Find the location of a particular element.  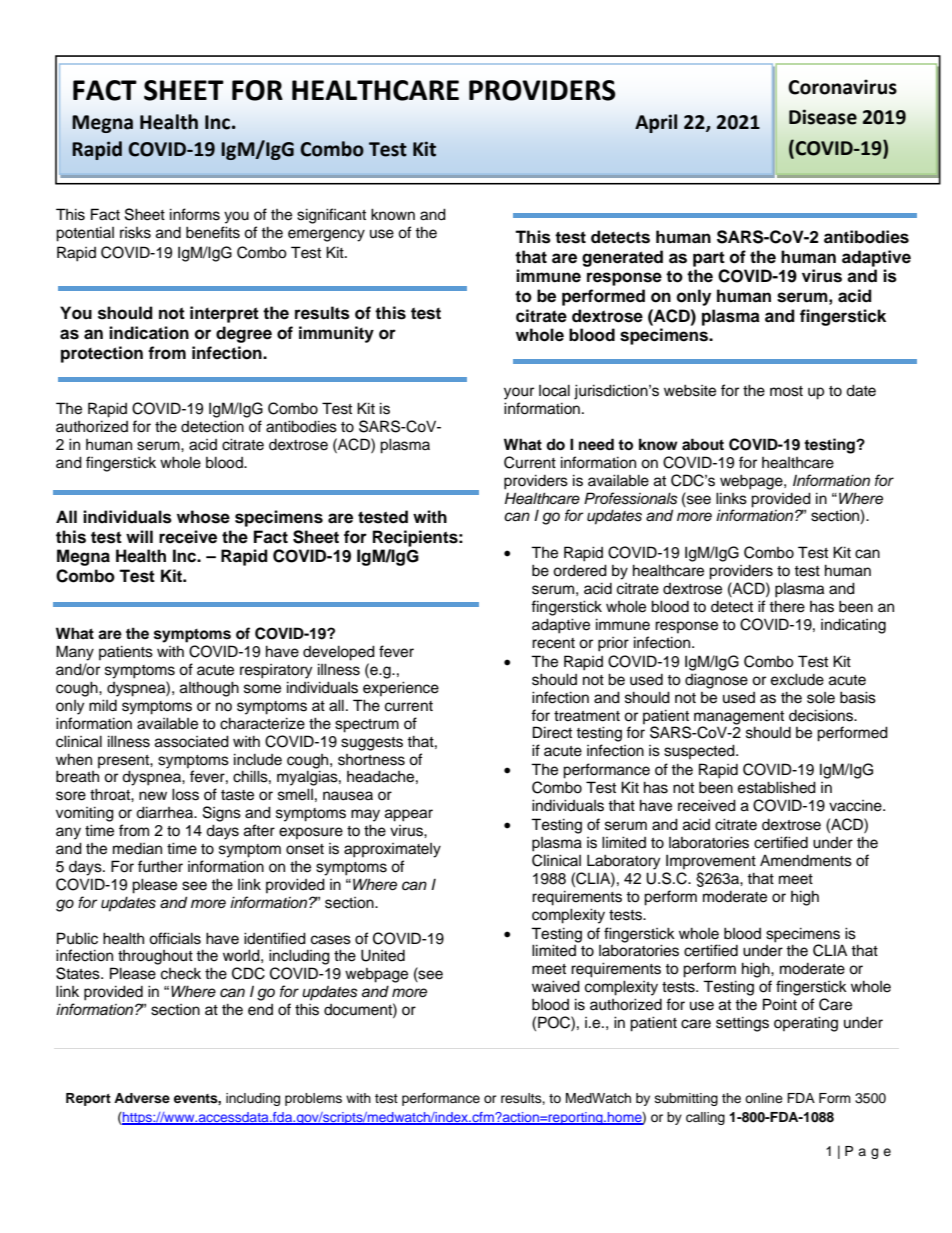

protection is located at coordinates (102, 354).
